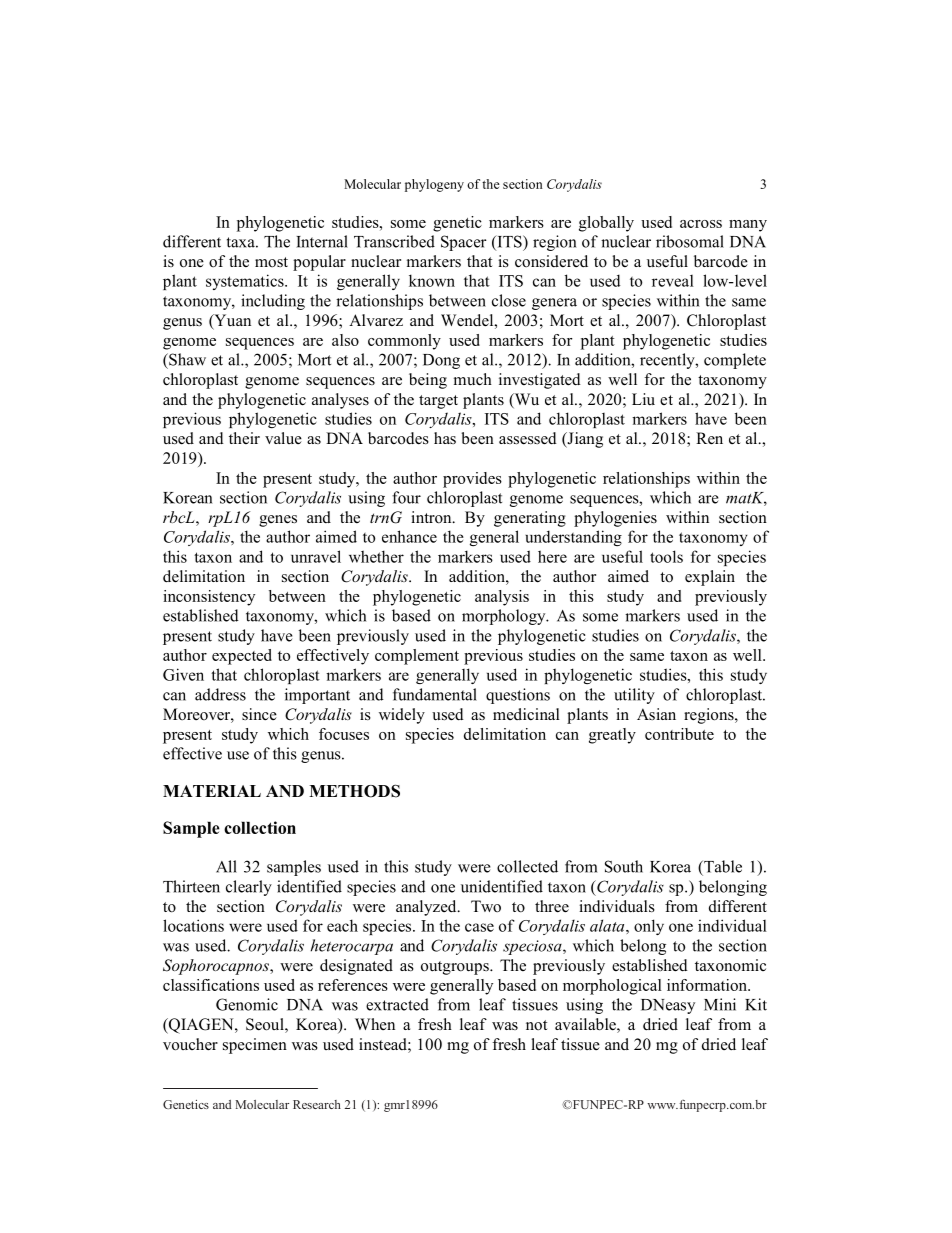 This image has height=1233, width=952. Describe the element at coordinates (255, 1046) in the image. I see `specimen` at that location.
